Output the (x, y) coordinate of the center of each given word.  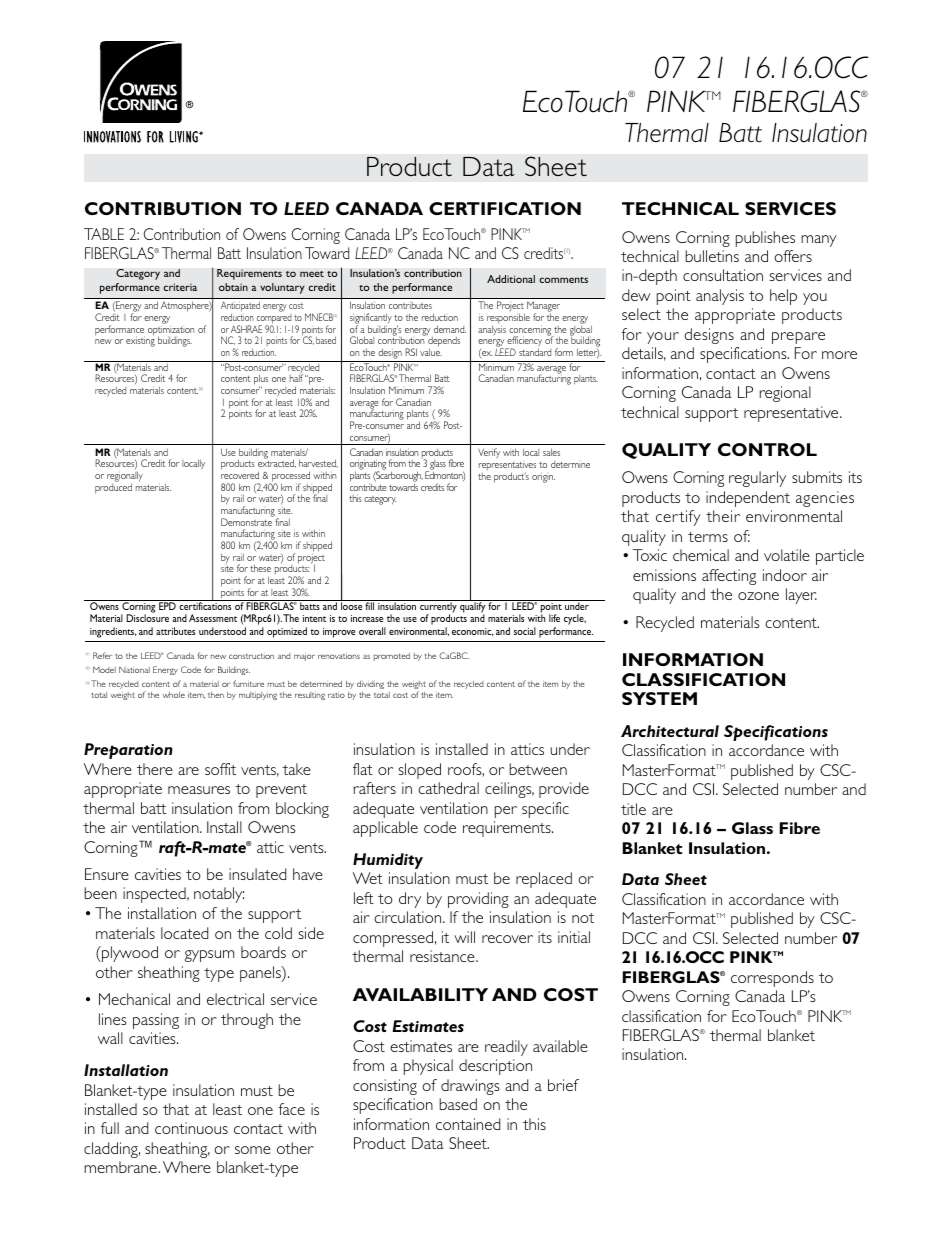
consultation (723, 275)
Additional (511, 279)
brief (563, 1085)
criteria (180, 287)
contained (468, 1124)
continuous (191, 1128)
